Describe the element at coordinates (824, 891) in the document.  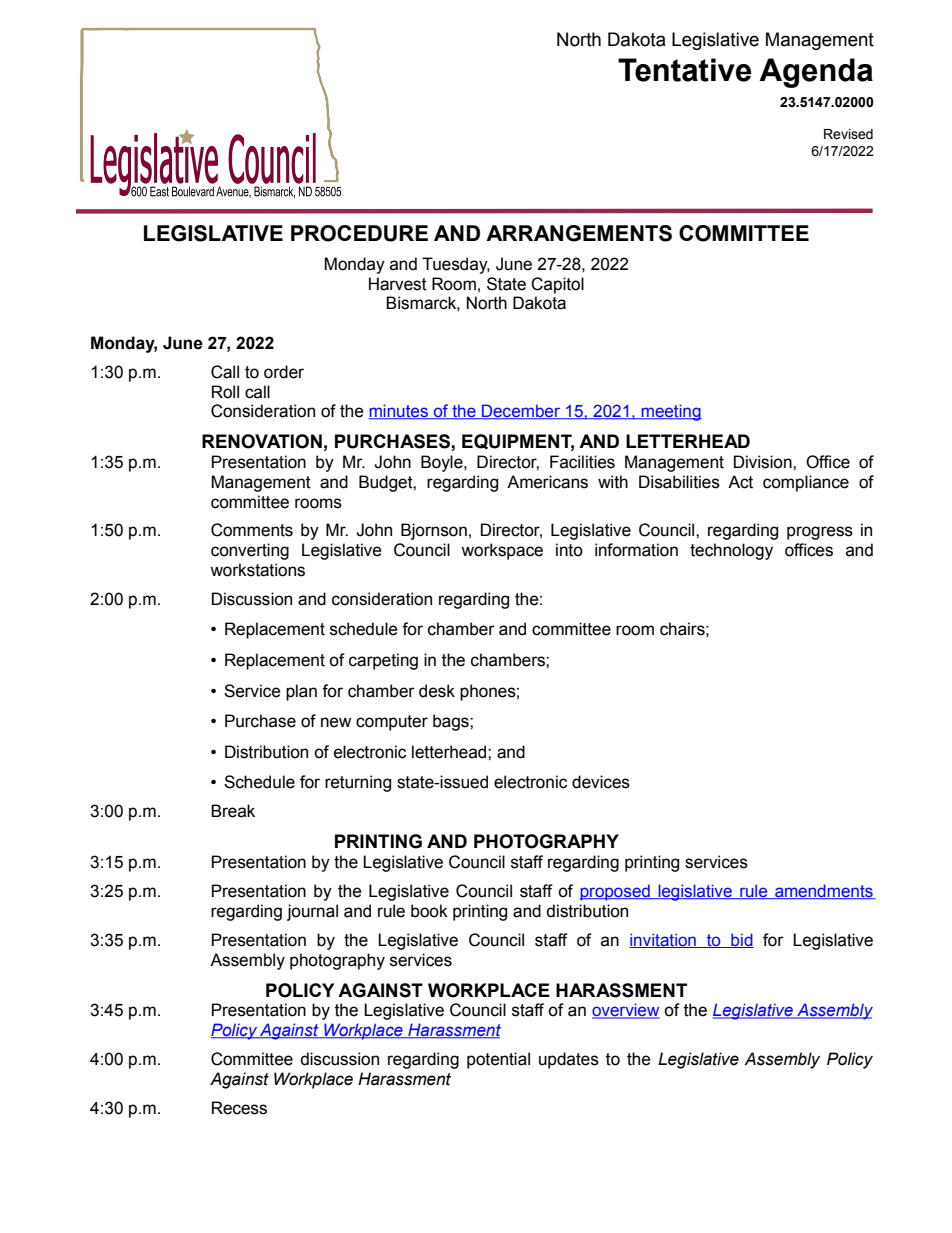
I see `amendments` at that location.
